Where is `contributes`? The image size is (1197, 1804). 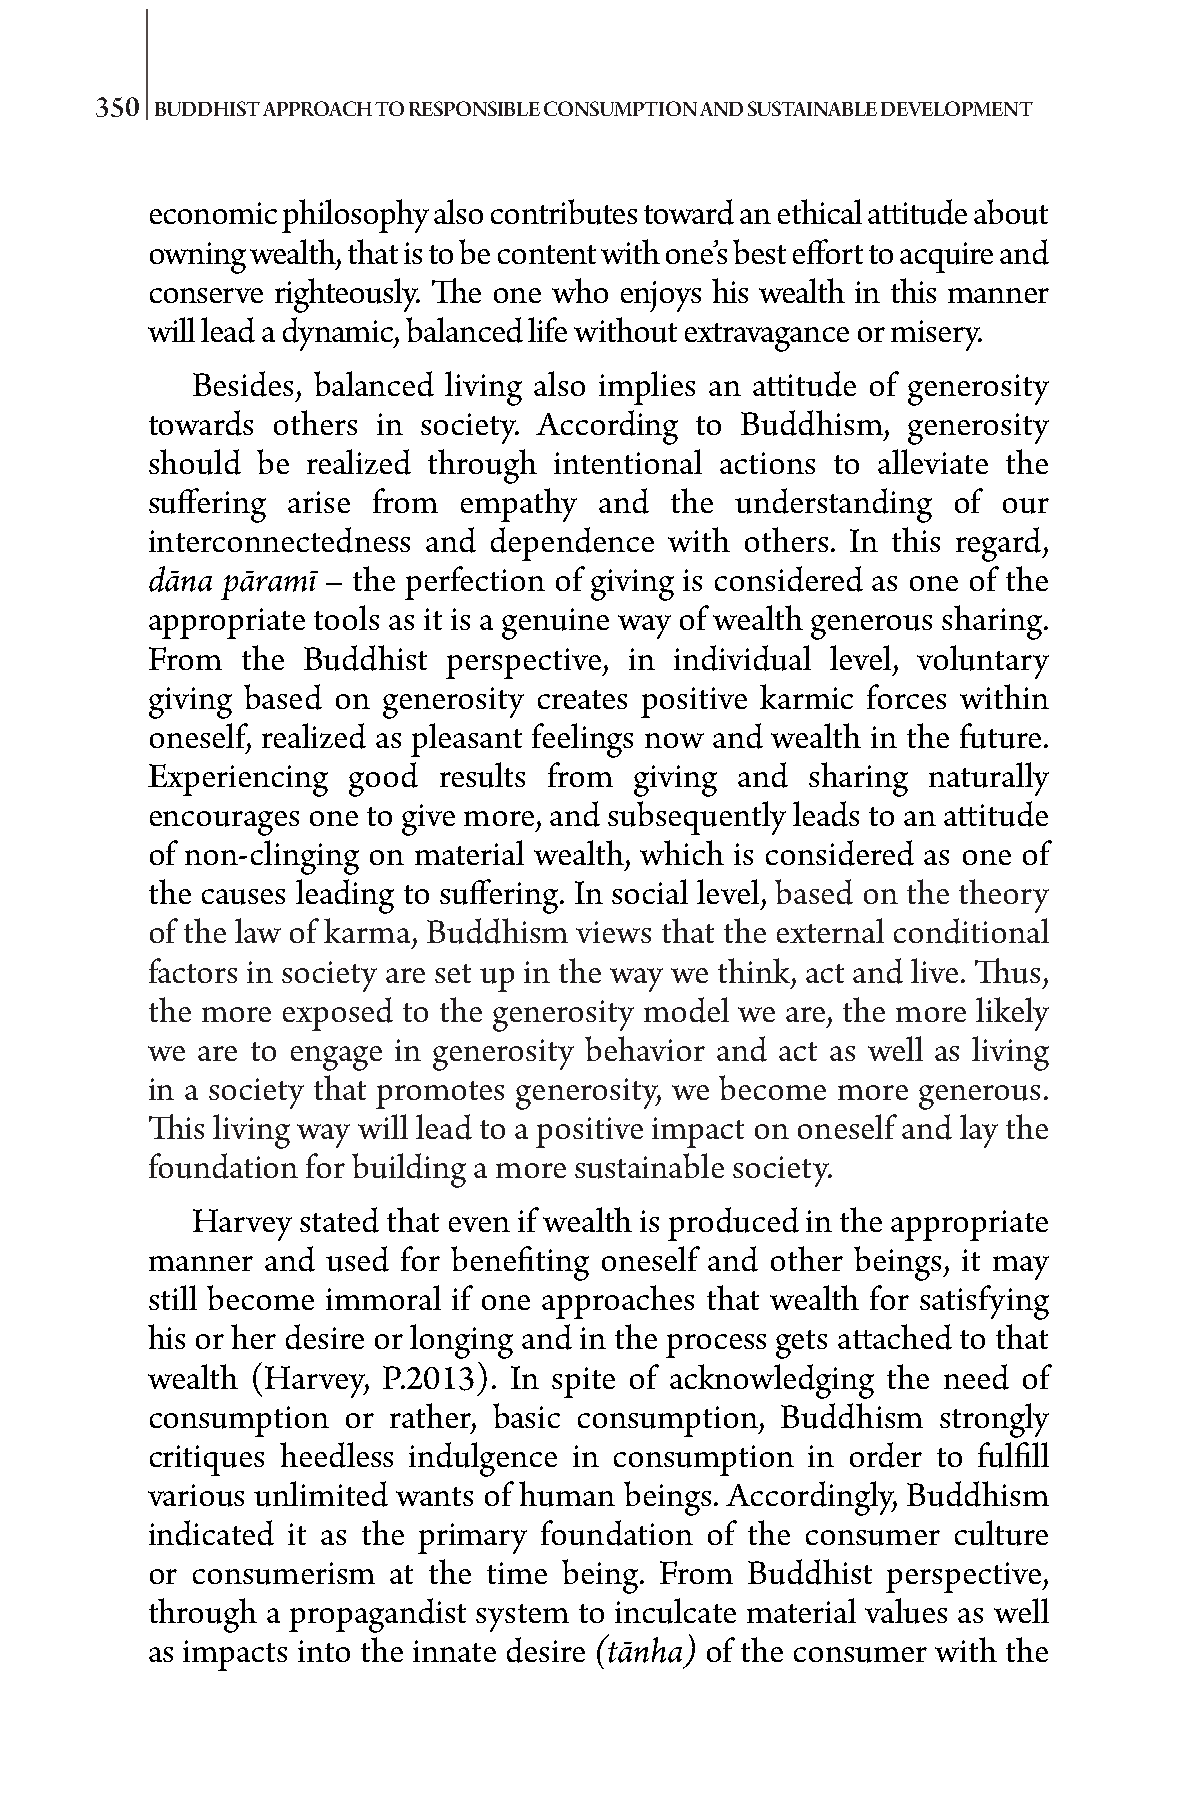
contributes is located at coordinates (564, 212).
